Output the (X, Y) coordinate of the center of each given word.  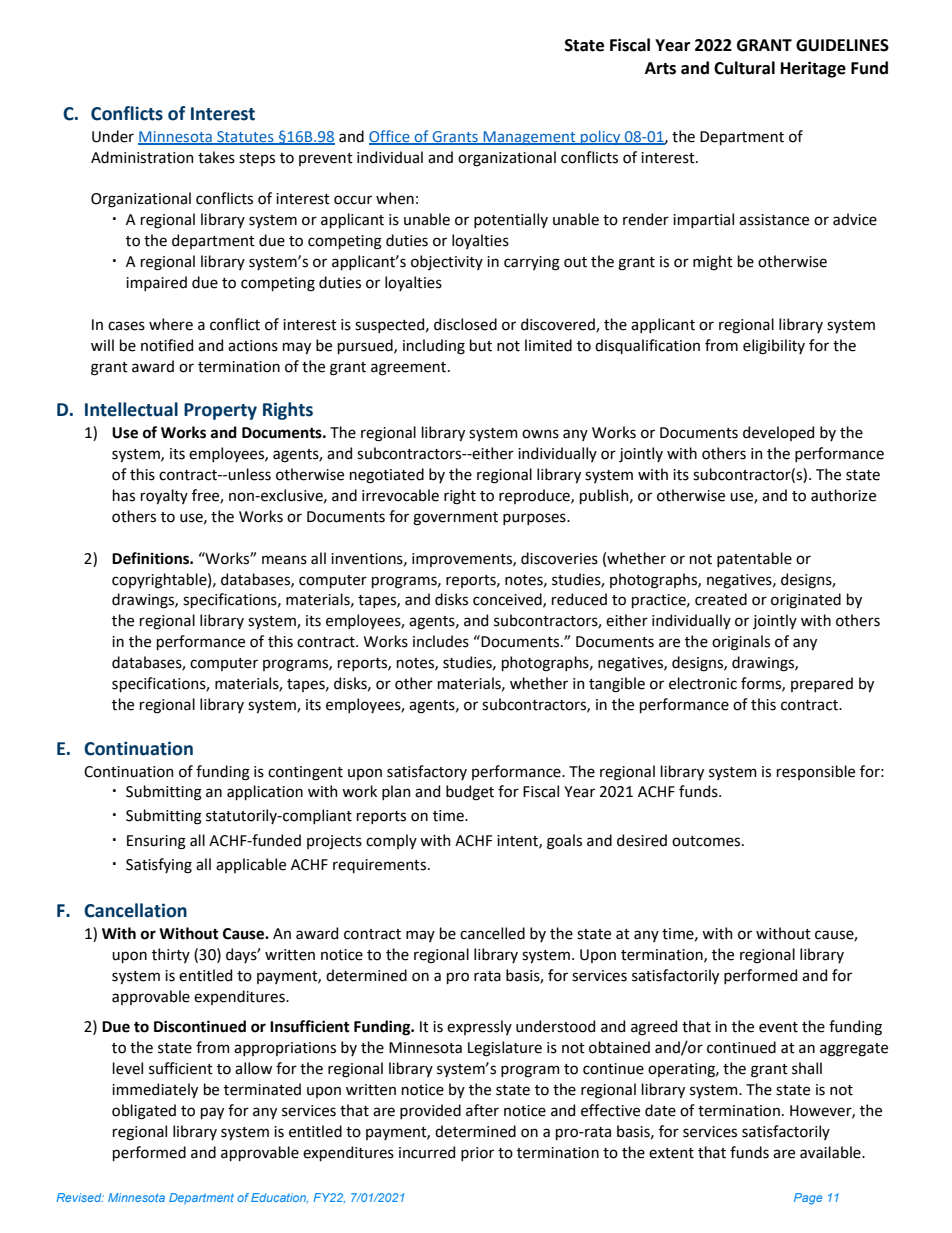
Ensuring (156, 842)
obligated (144, 1112)
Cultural (744, 68)
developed (778, 433)
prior (477, 1154)
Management (529, 138)
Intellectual (131, 409)
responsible (816, 772)
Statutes (245, 137)
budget (470, 793)
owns (540, 434)
